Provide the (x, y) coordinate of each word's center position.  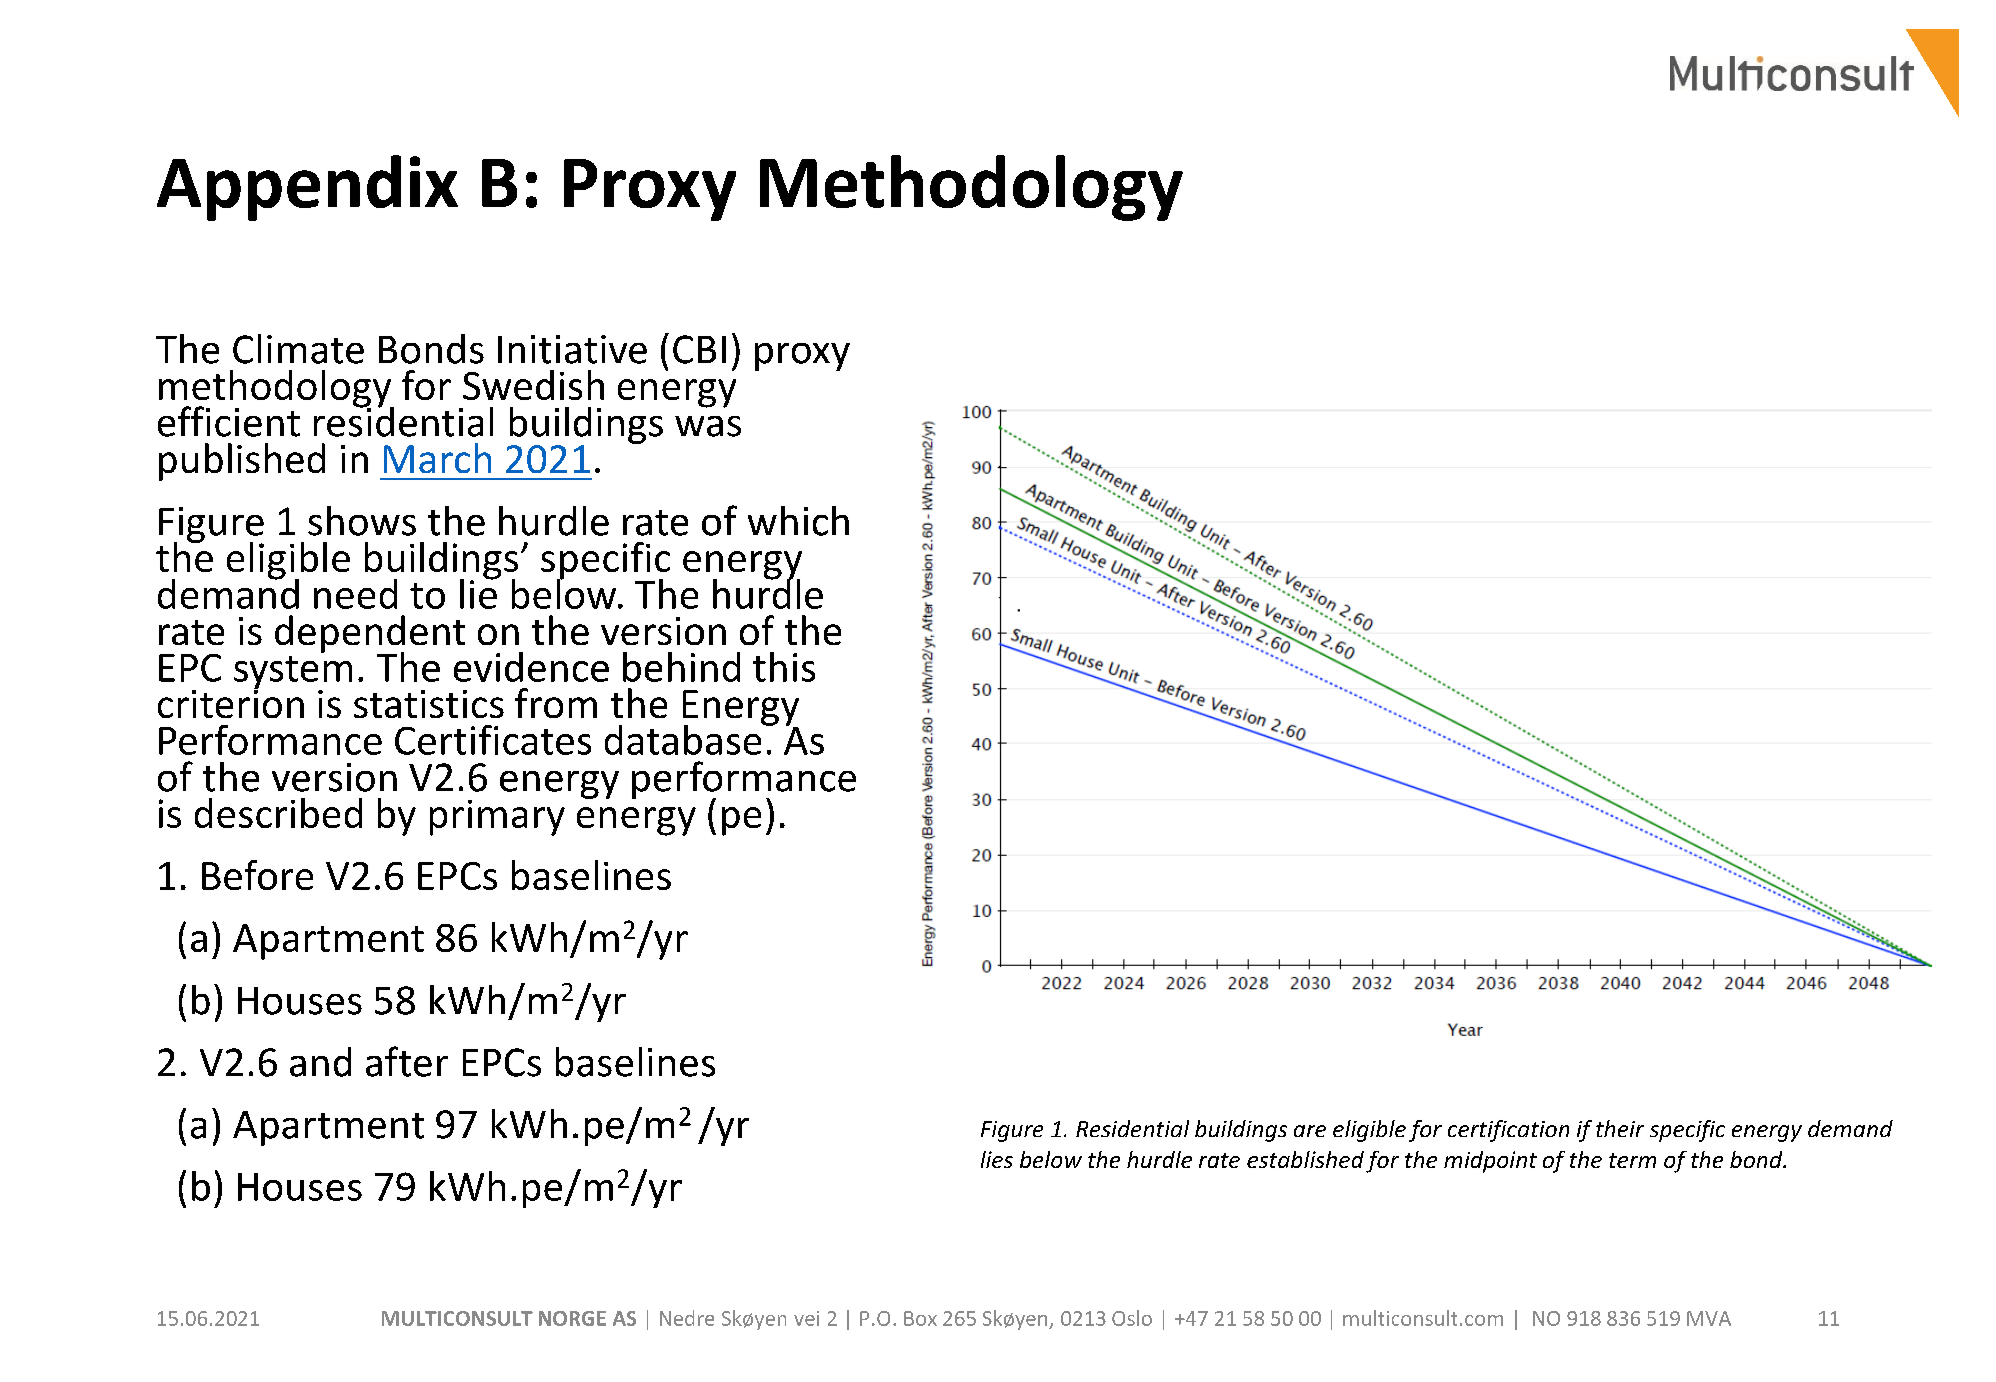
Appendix (307, 188)
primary (497, 818)
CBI (699, 349)
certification (1508, 1131)
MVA (1709, 1318)
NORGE (572, 1318)
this (784, 667)
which (798, 521)
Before (257, 875)
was (708, 426)
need (355, 594)
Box (920, 1318)
